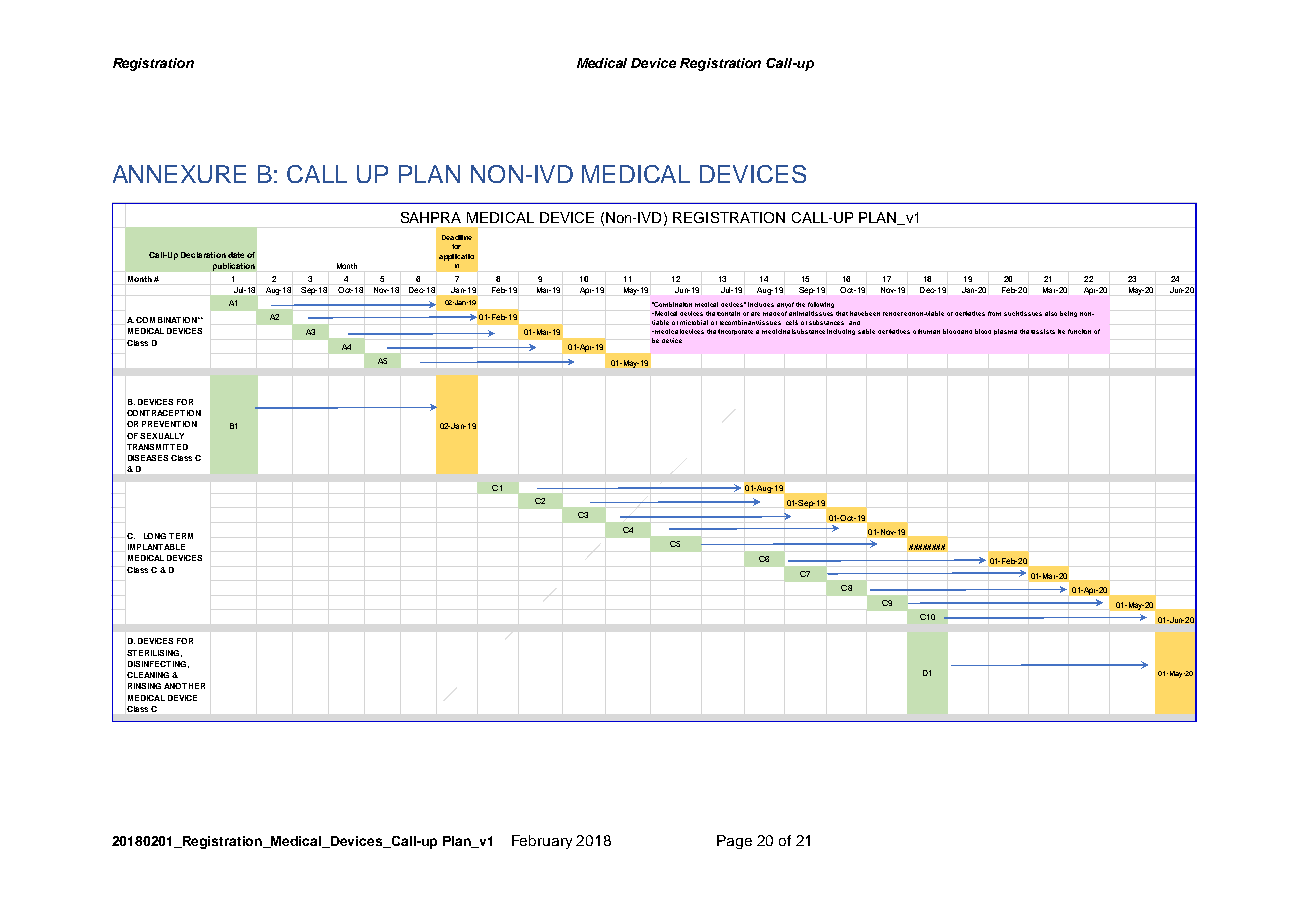  I want to click on cells, so click(792, 322).
